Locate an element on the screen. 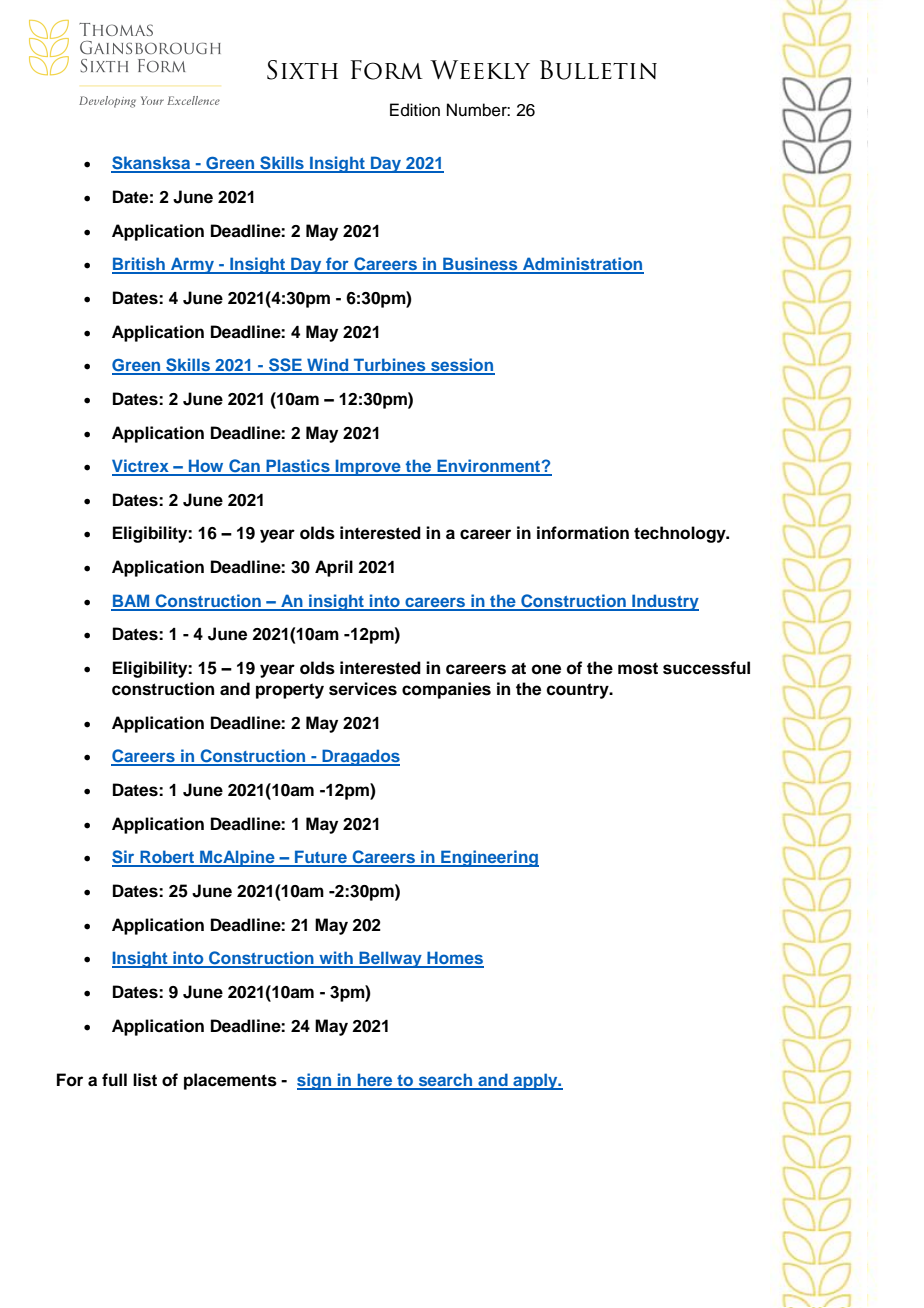  Bulletin is located at coordinates (598, 70).
